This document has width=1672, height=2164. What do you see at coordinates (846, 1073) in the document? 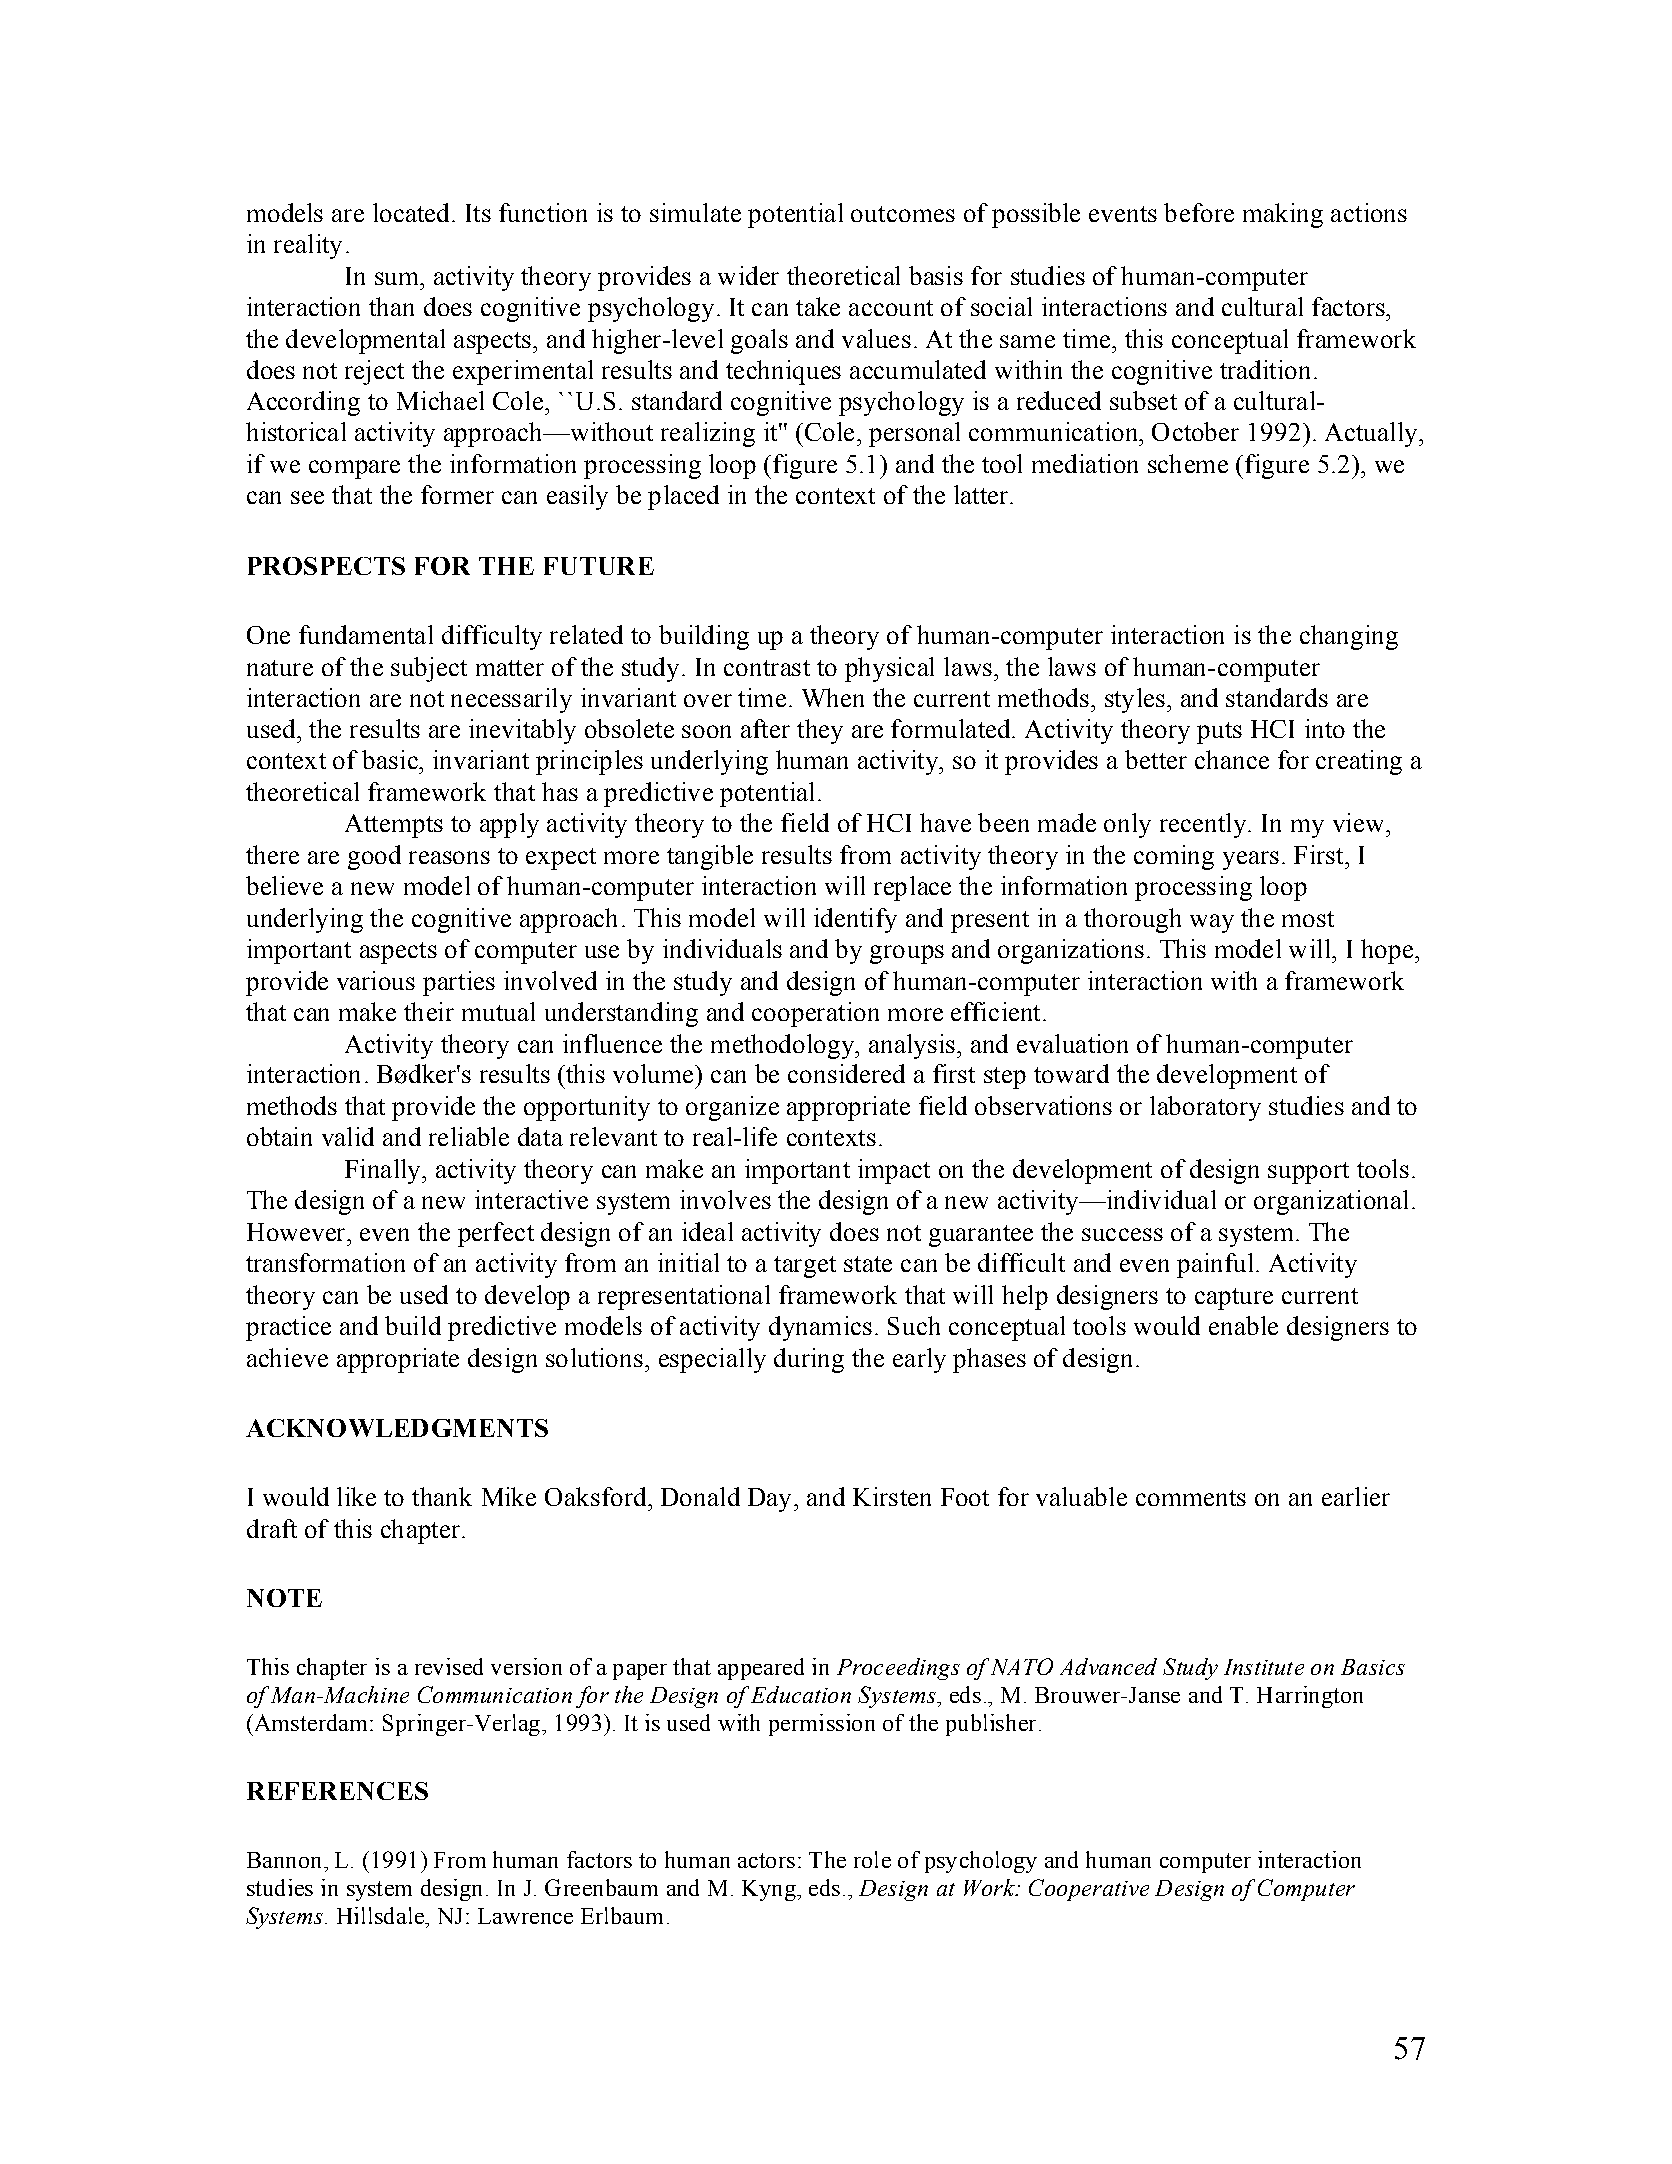
I see `considered` at bounding box center [846, 1073].
